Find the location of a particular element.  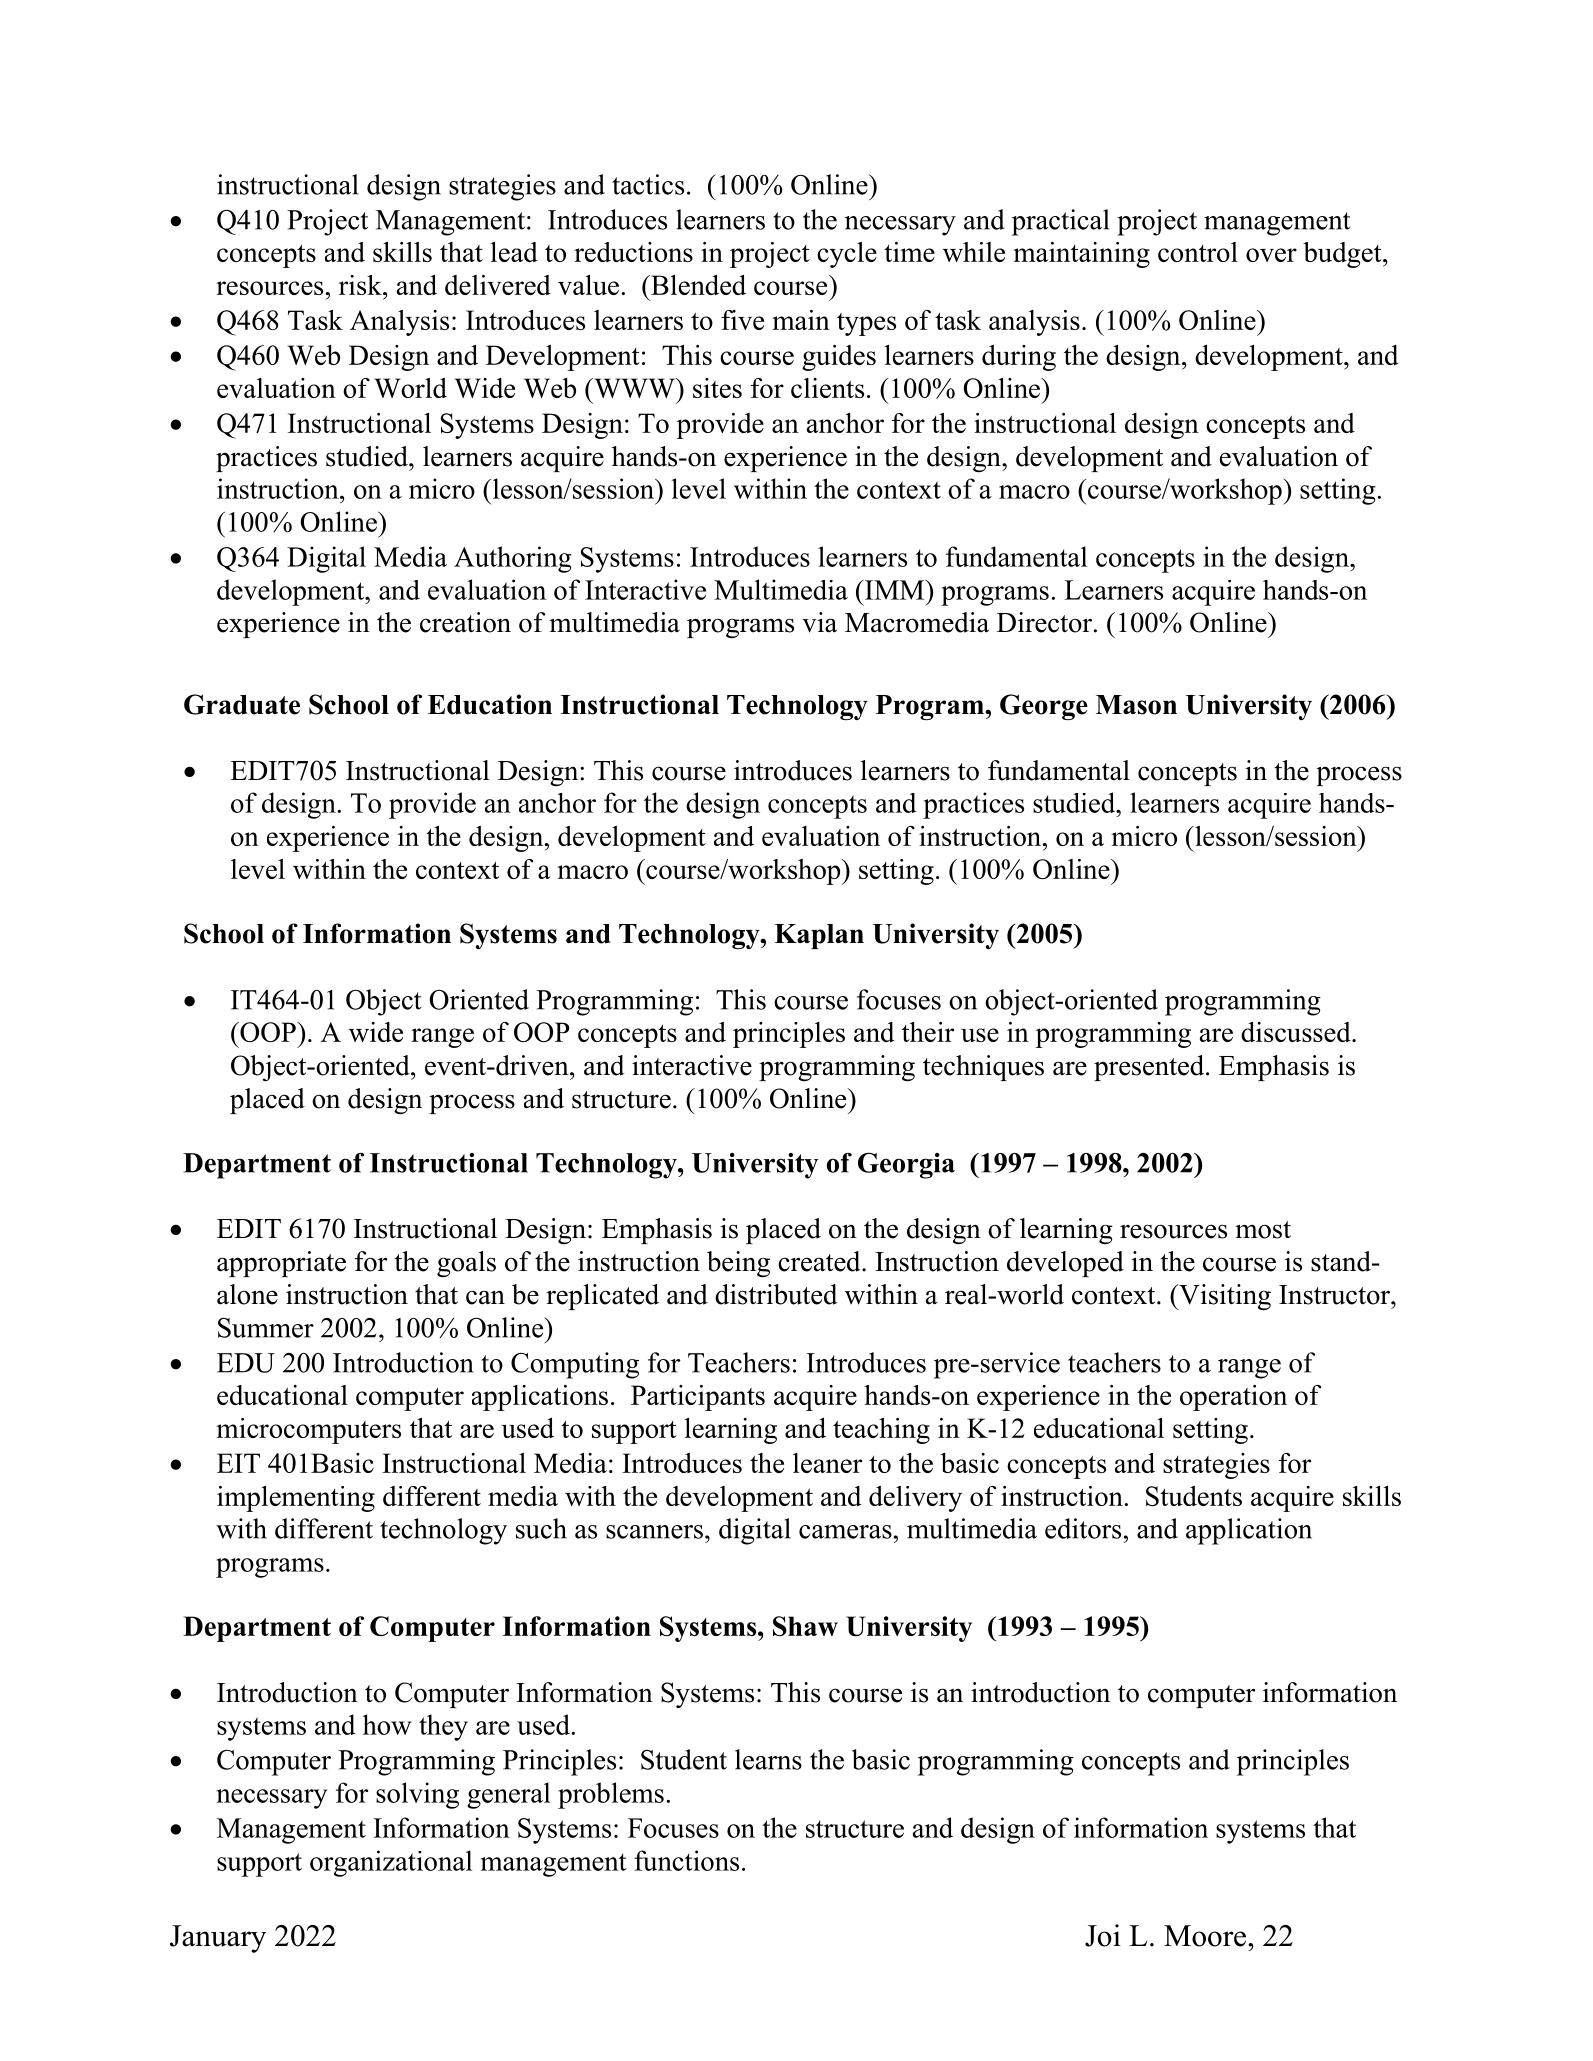

organizational is located at coordinates (391, 1863).
